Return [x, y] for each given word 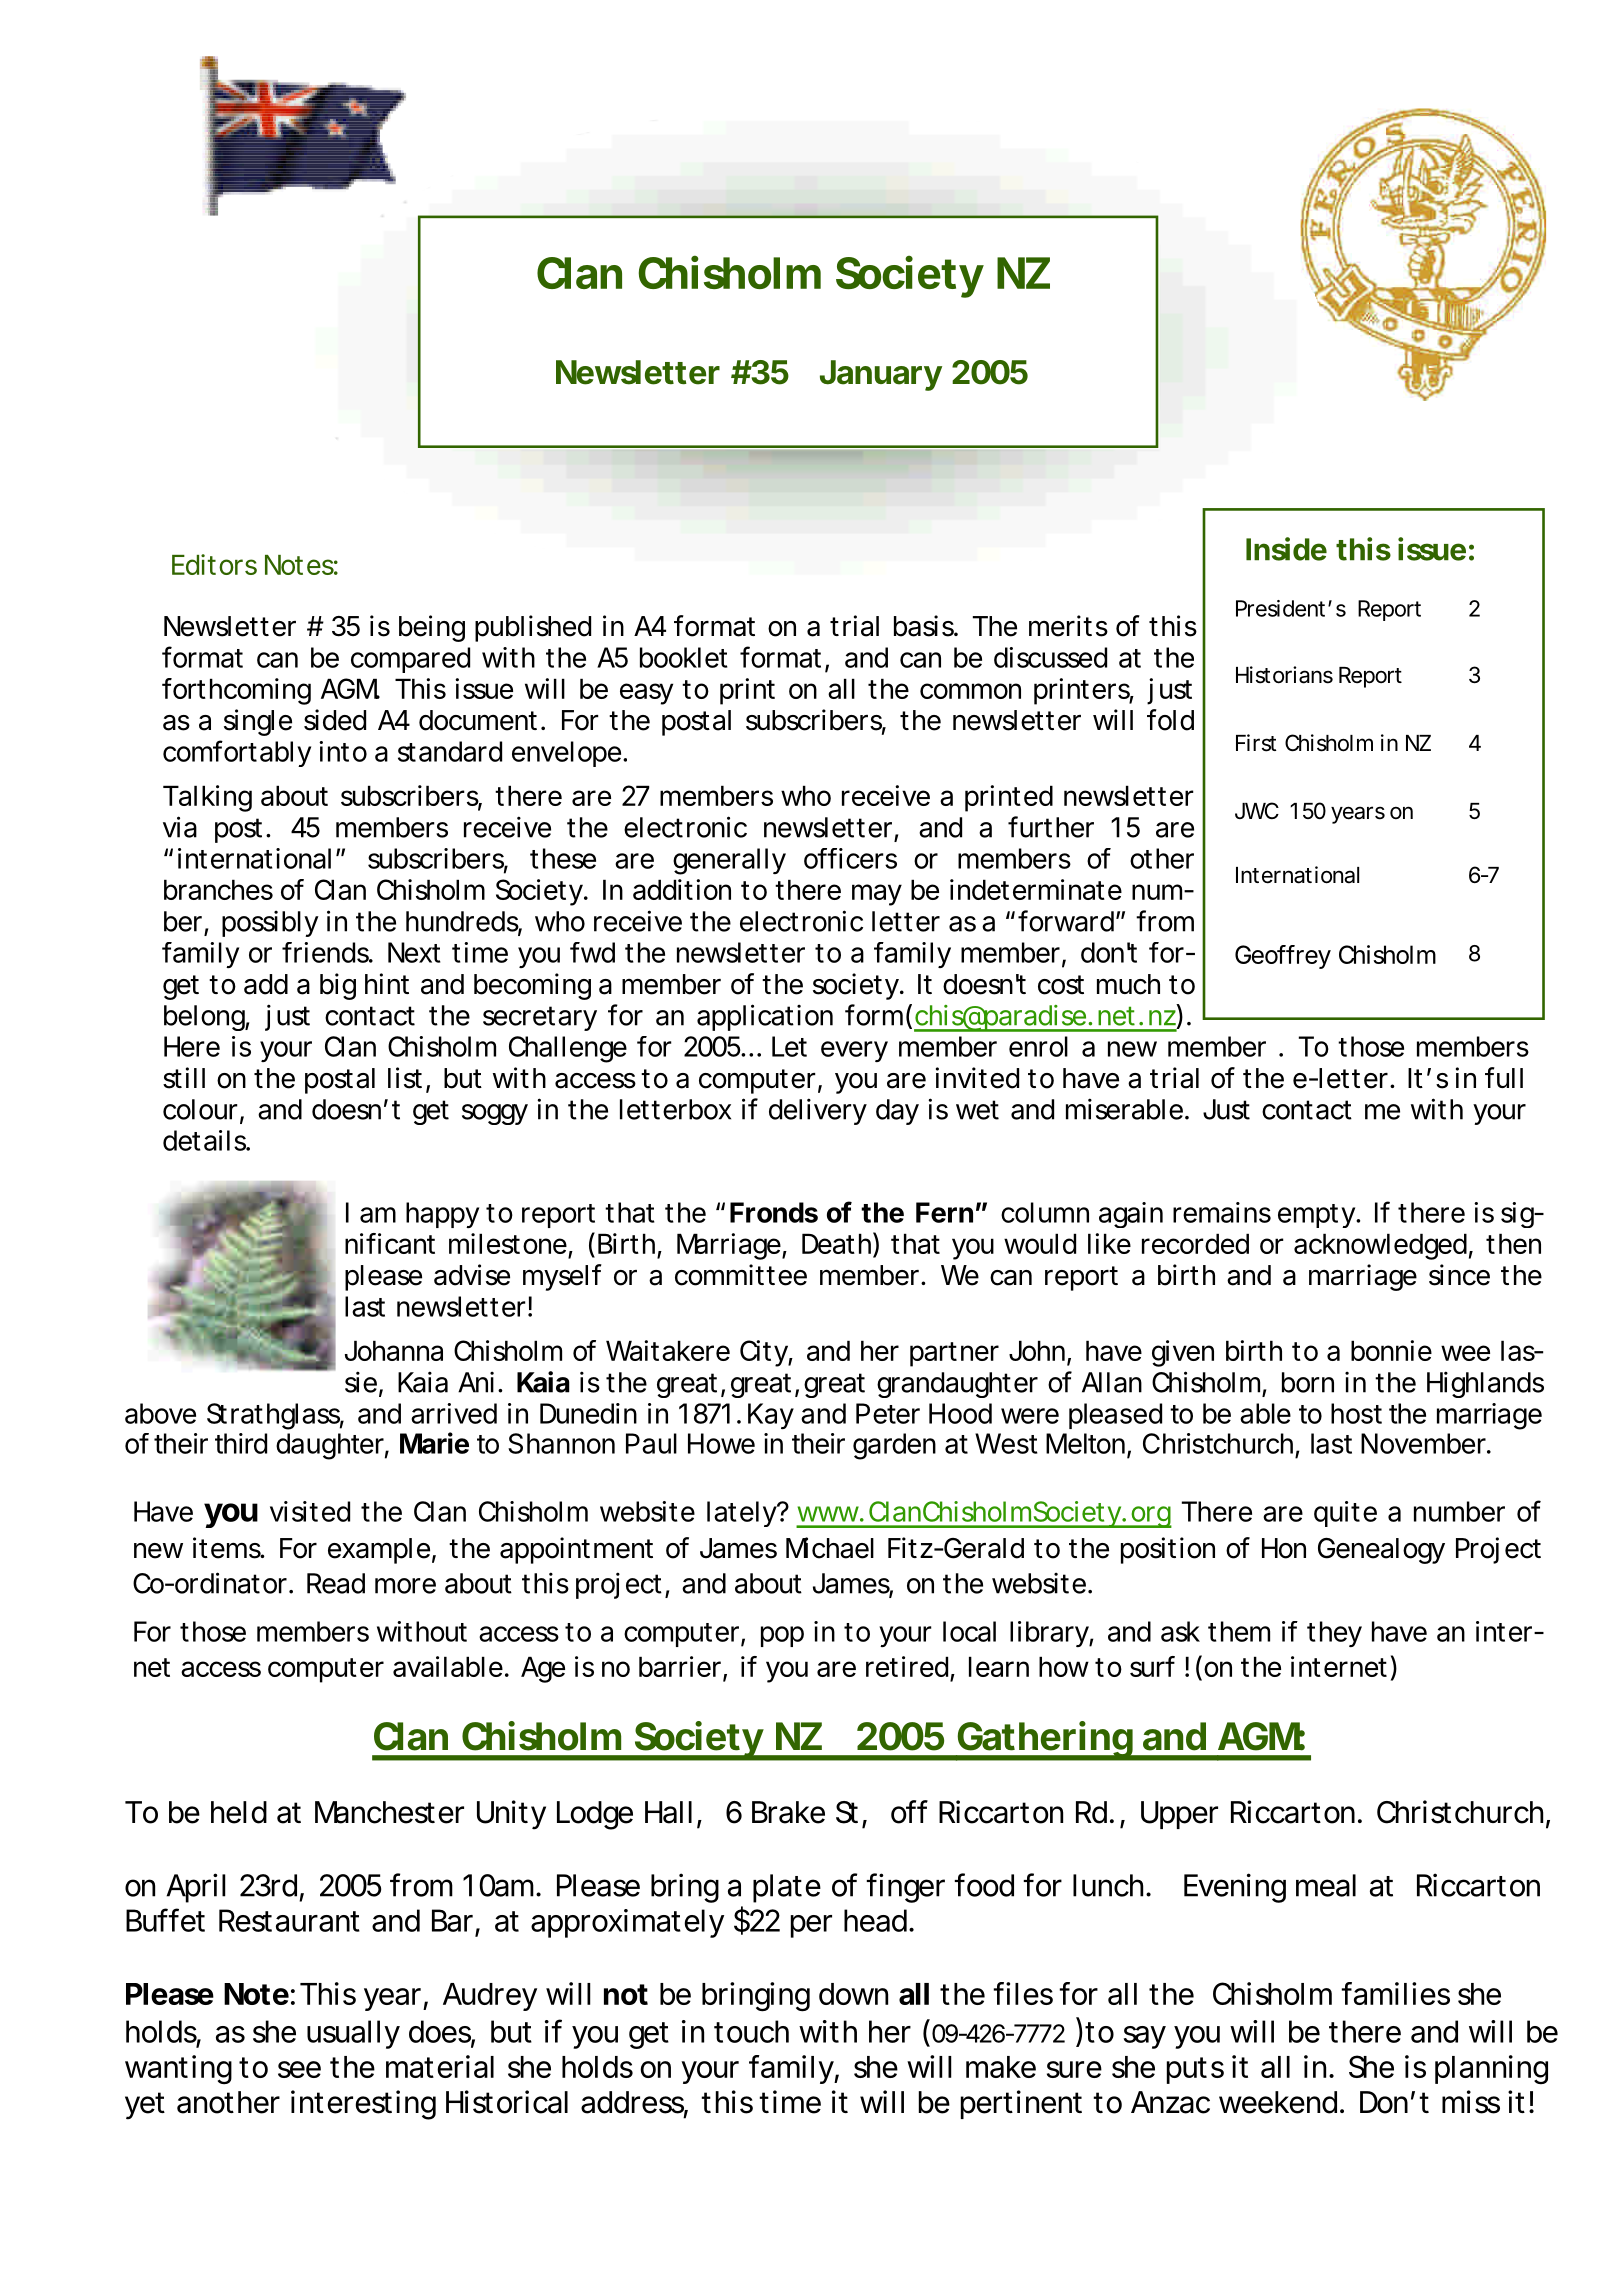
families [1395, 1993]
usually [353, 2034]
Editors [214, 564]
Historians [1284, 675]
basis [924, 626]
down [853, 1994]
